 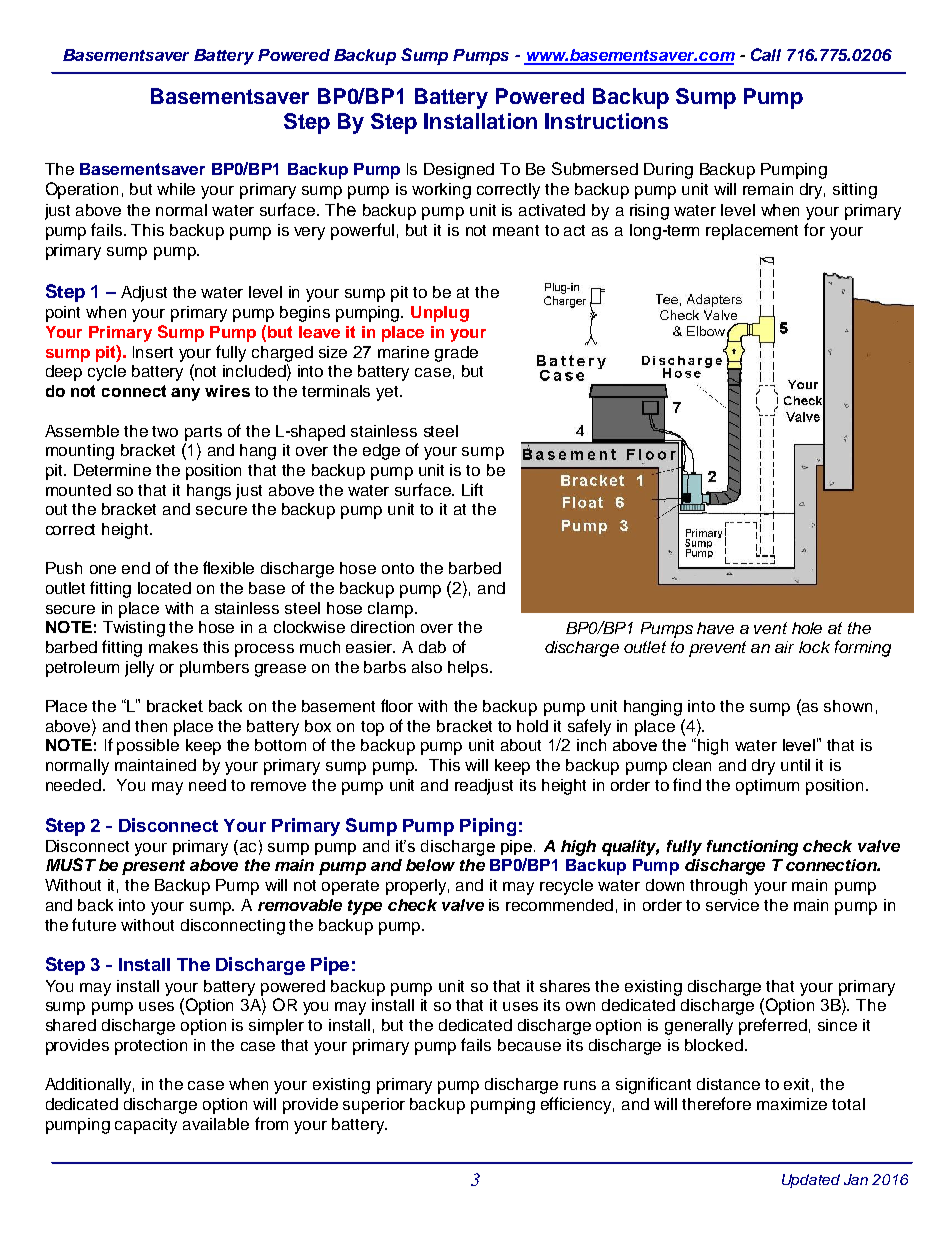 I want to click on superior, so click(x=374, y=1106).
